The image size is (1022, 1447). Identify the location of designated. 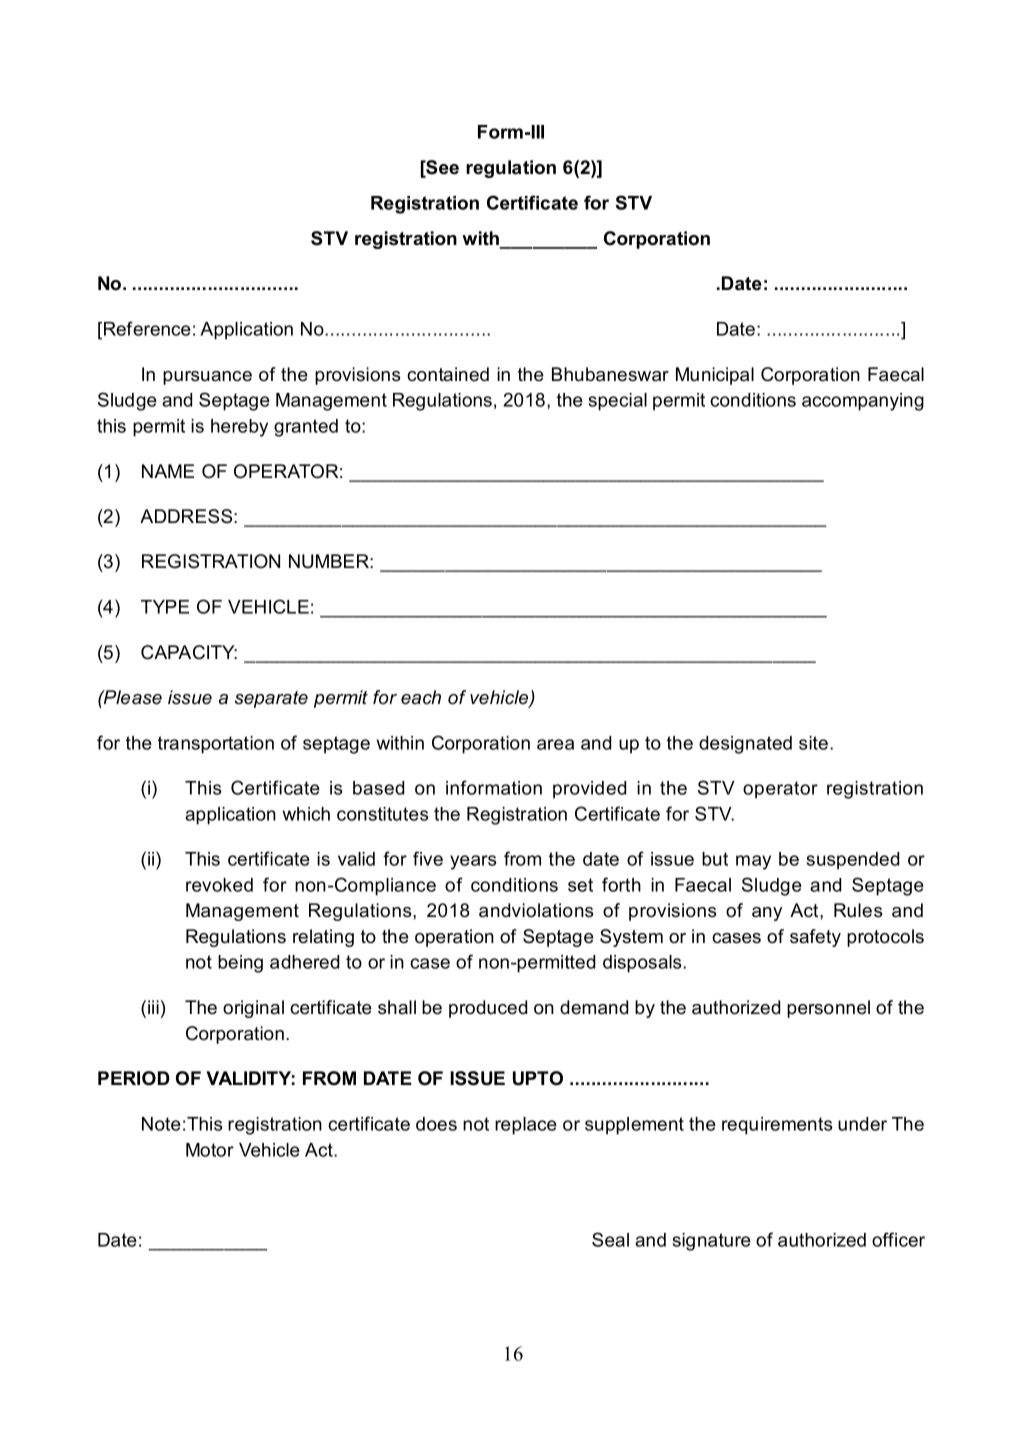
(745, 745).
